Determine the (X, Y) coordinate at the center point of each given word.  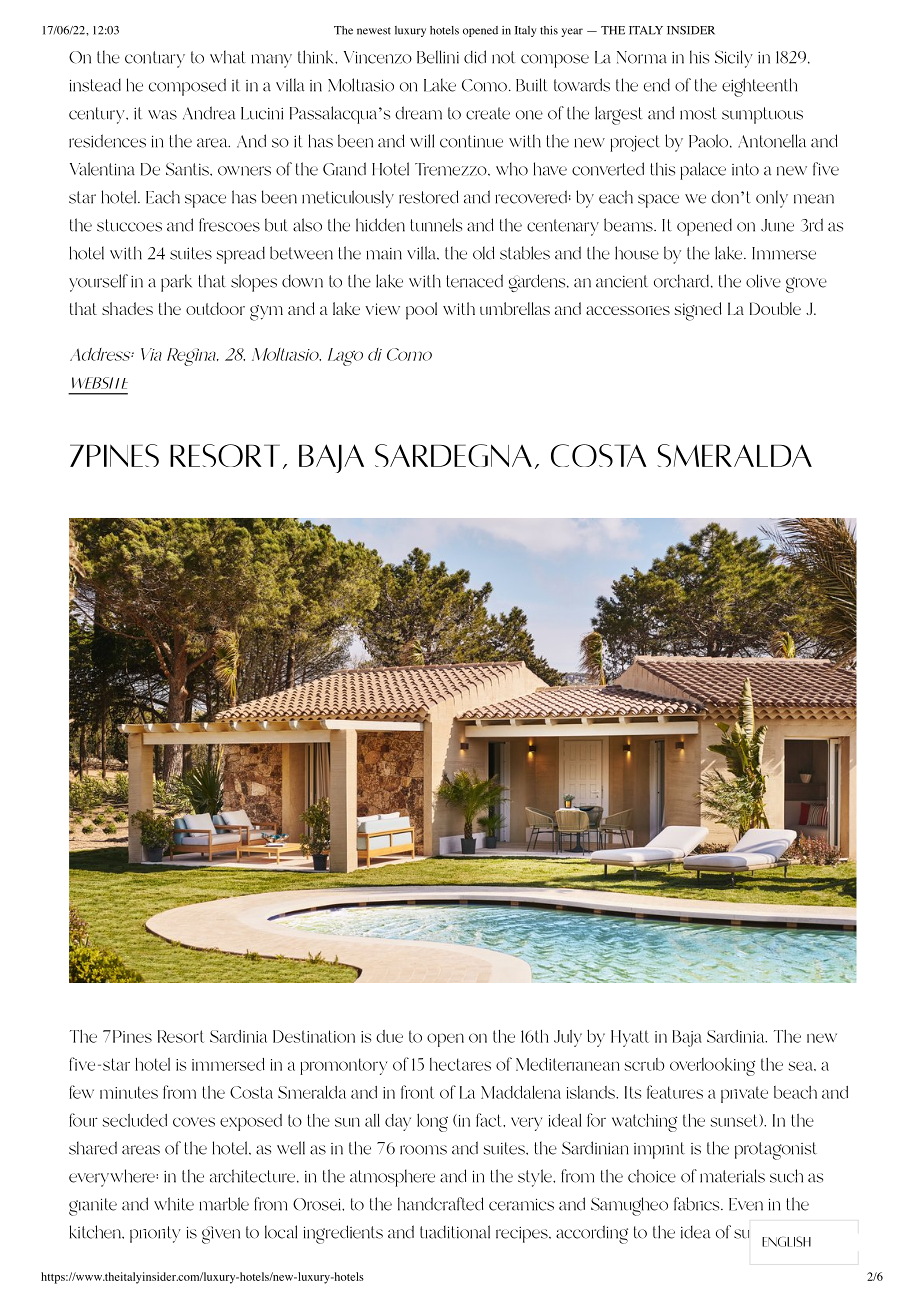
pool (421, 311)
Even (746, 1204)
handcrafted (440, 1204)
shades (127, 308)
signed (698, 311)
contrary (155, 59)
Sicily (734, 59)
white (174, 1204)
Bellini (438, 57)
